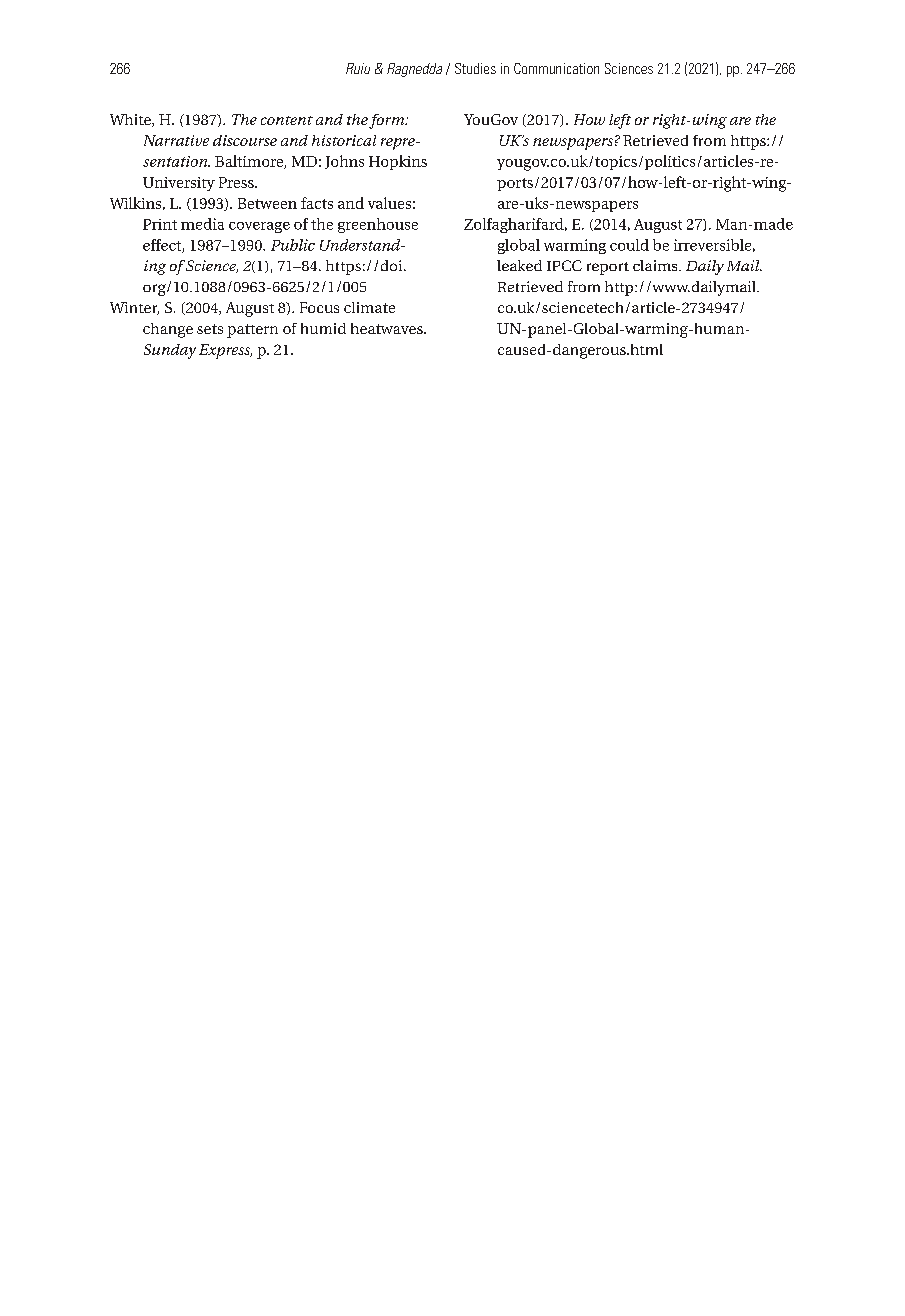  I want to click on Studies, so click(475, 68).
